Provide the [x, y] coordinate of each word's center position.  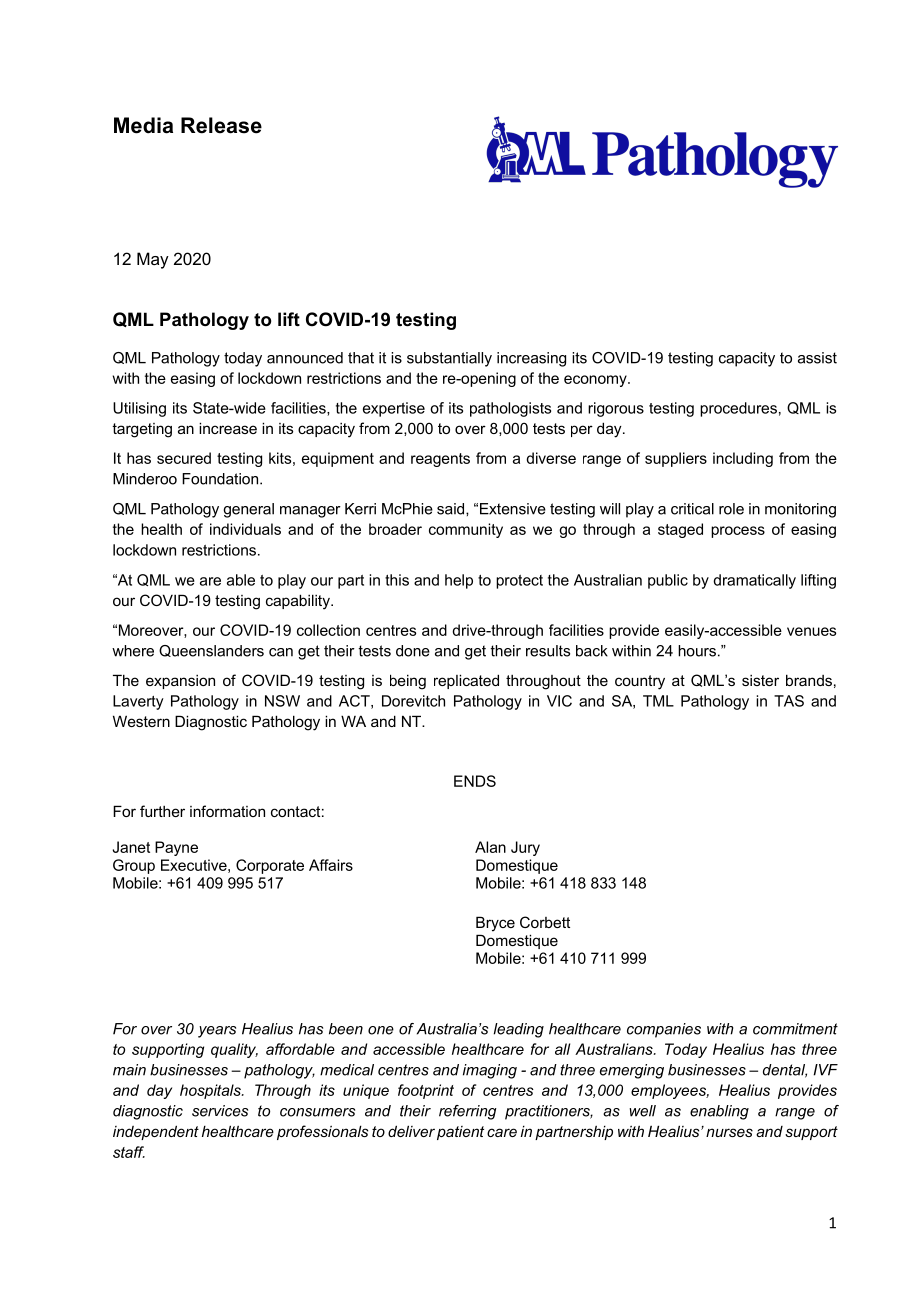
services [220, 1111]
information [227, 811]
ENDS [475, 781]
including [743, 459]
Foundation [221, 479]
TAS [789, 701]
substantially [449, 359]
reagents [440, 460]
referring [468, 1112]
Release [221, 125]
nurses [729, 1132]
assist [817, 358]
